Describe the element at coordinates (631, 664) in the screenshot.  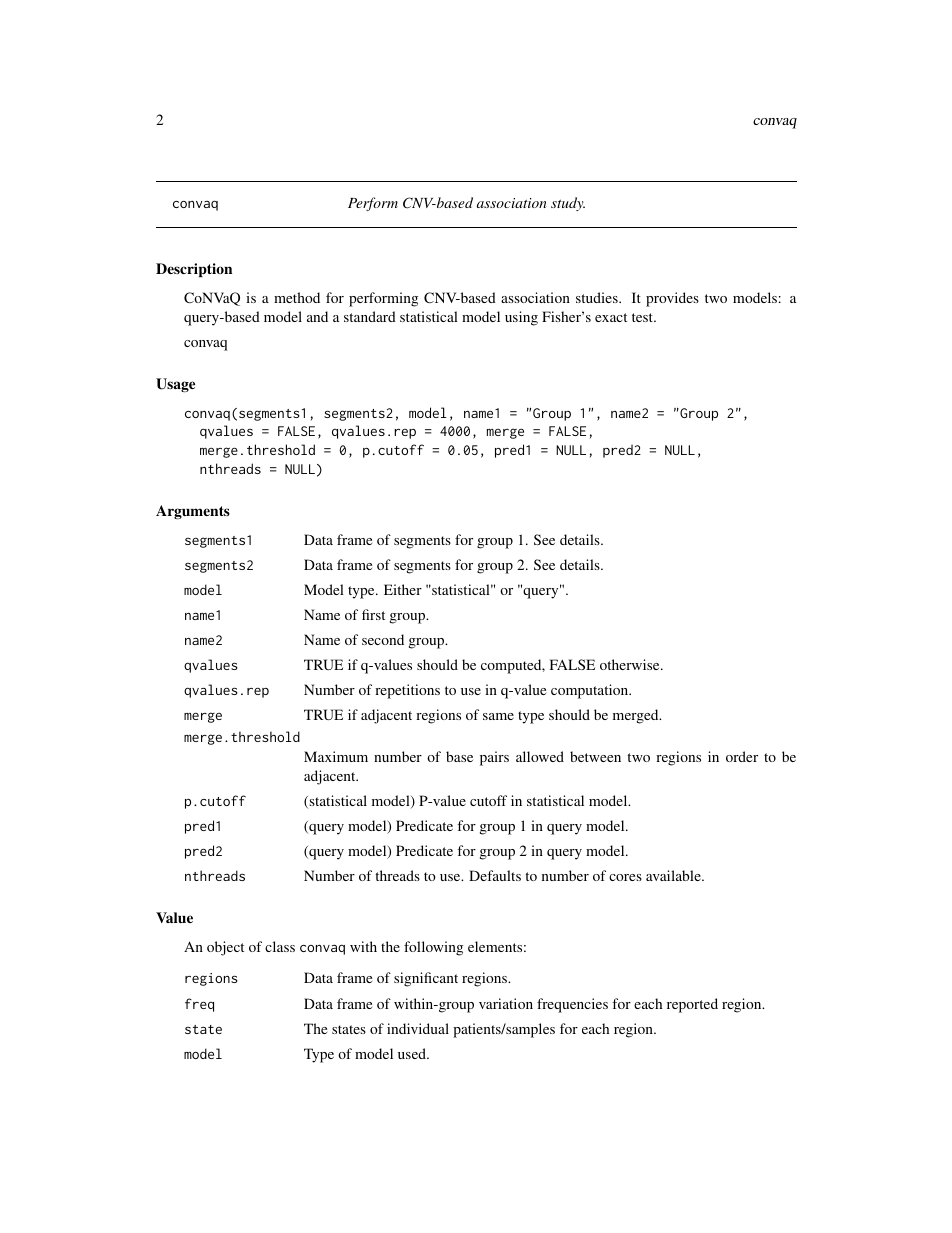
I see `otherwise` at that location.
